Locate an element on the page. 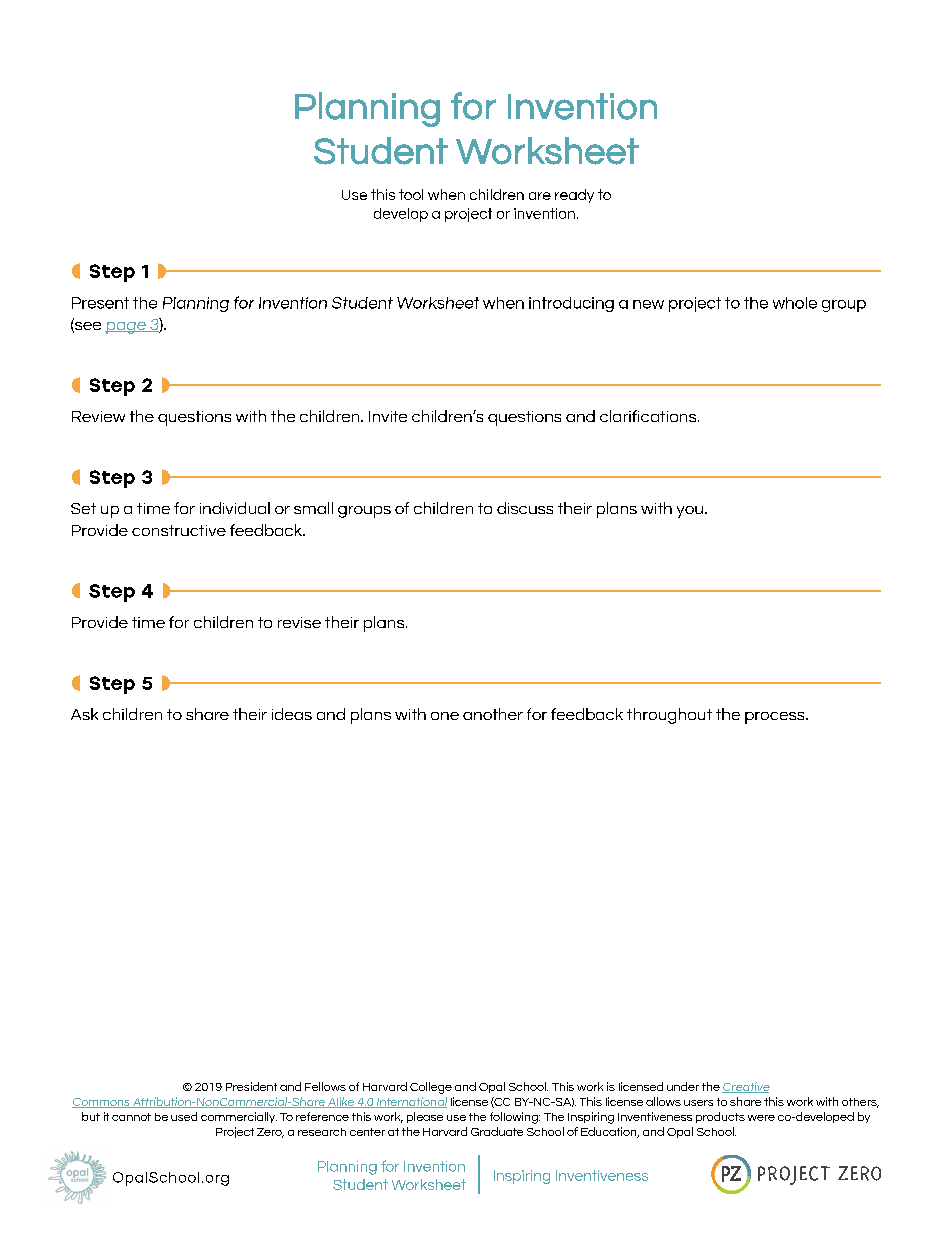 The width and height of the document is (952, 1233). used is located at coordinates (184, 1116).
